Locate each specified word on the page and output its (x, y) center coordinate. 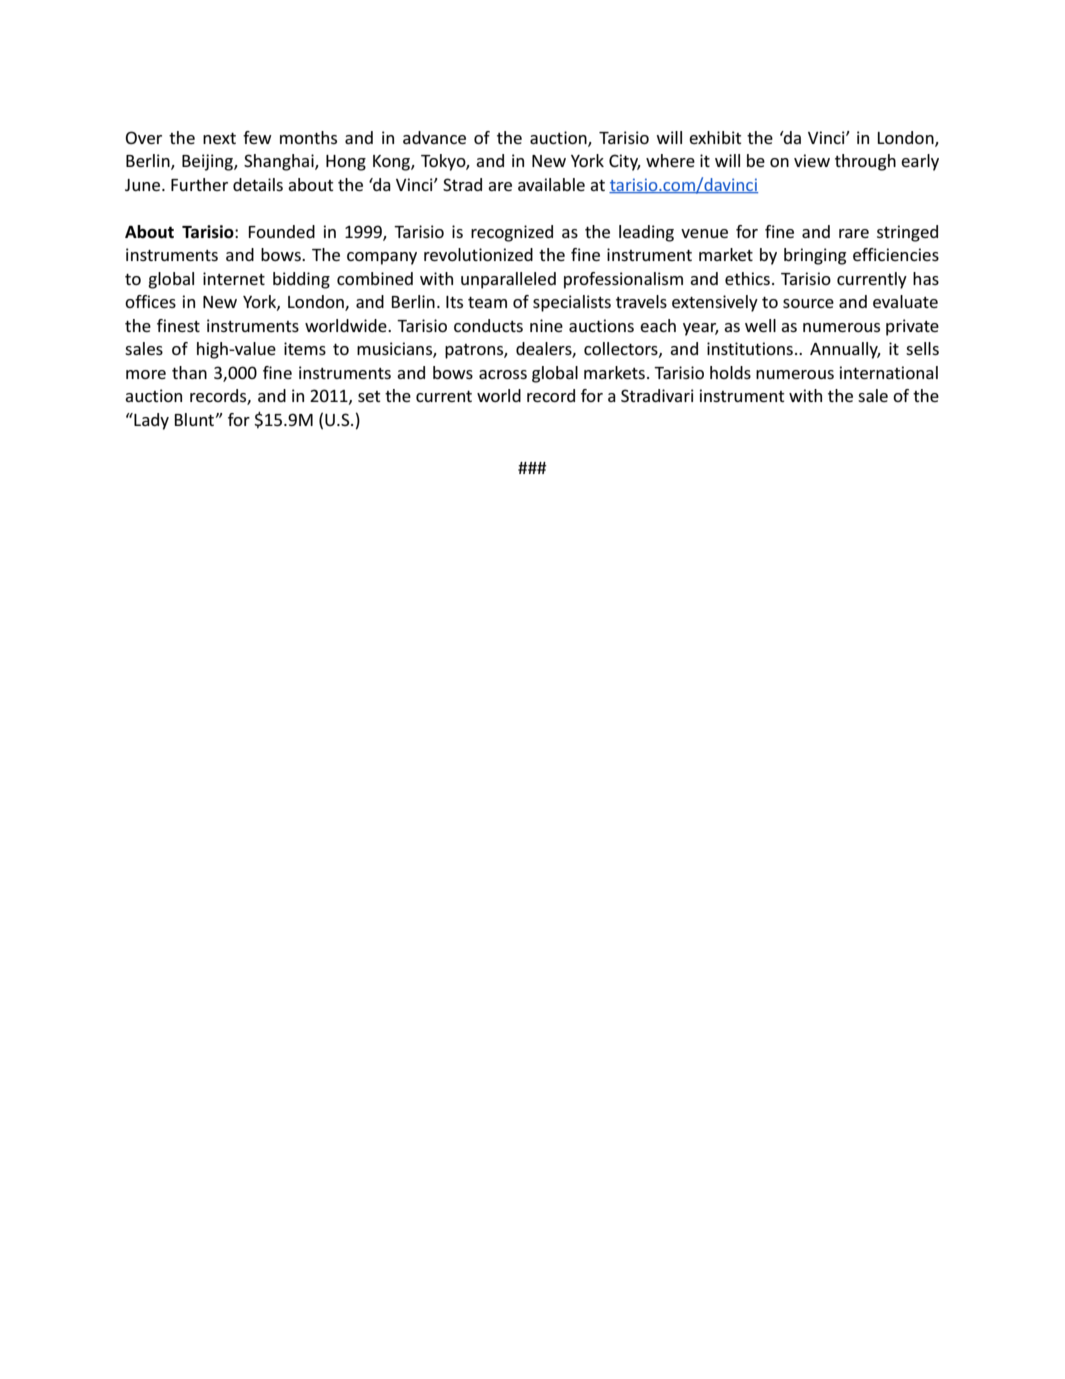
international (889, 372)
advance (434, 137)
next (219, 138)
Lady (150, 421)
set (369, 396)
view (812, 160)
